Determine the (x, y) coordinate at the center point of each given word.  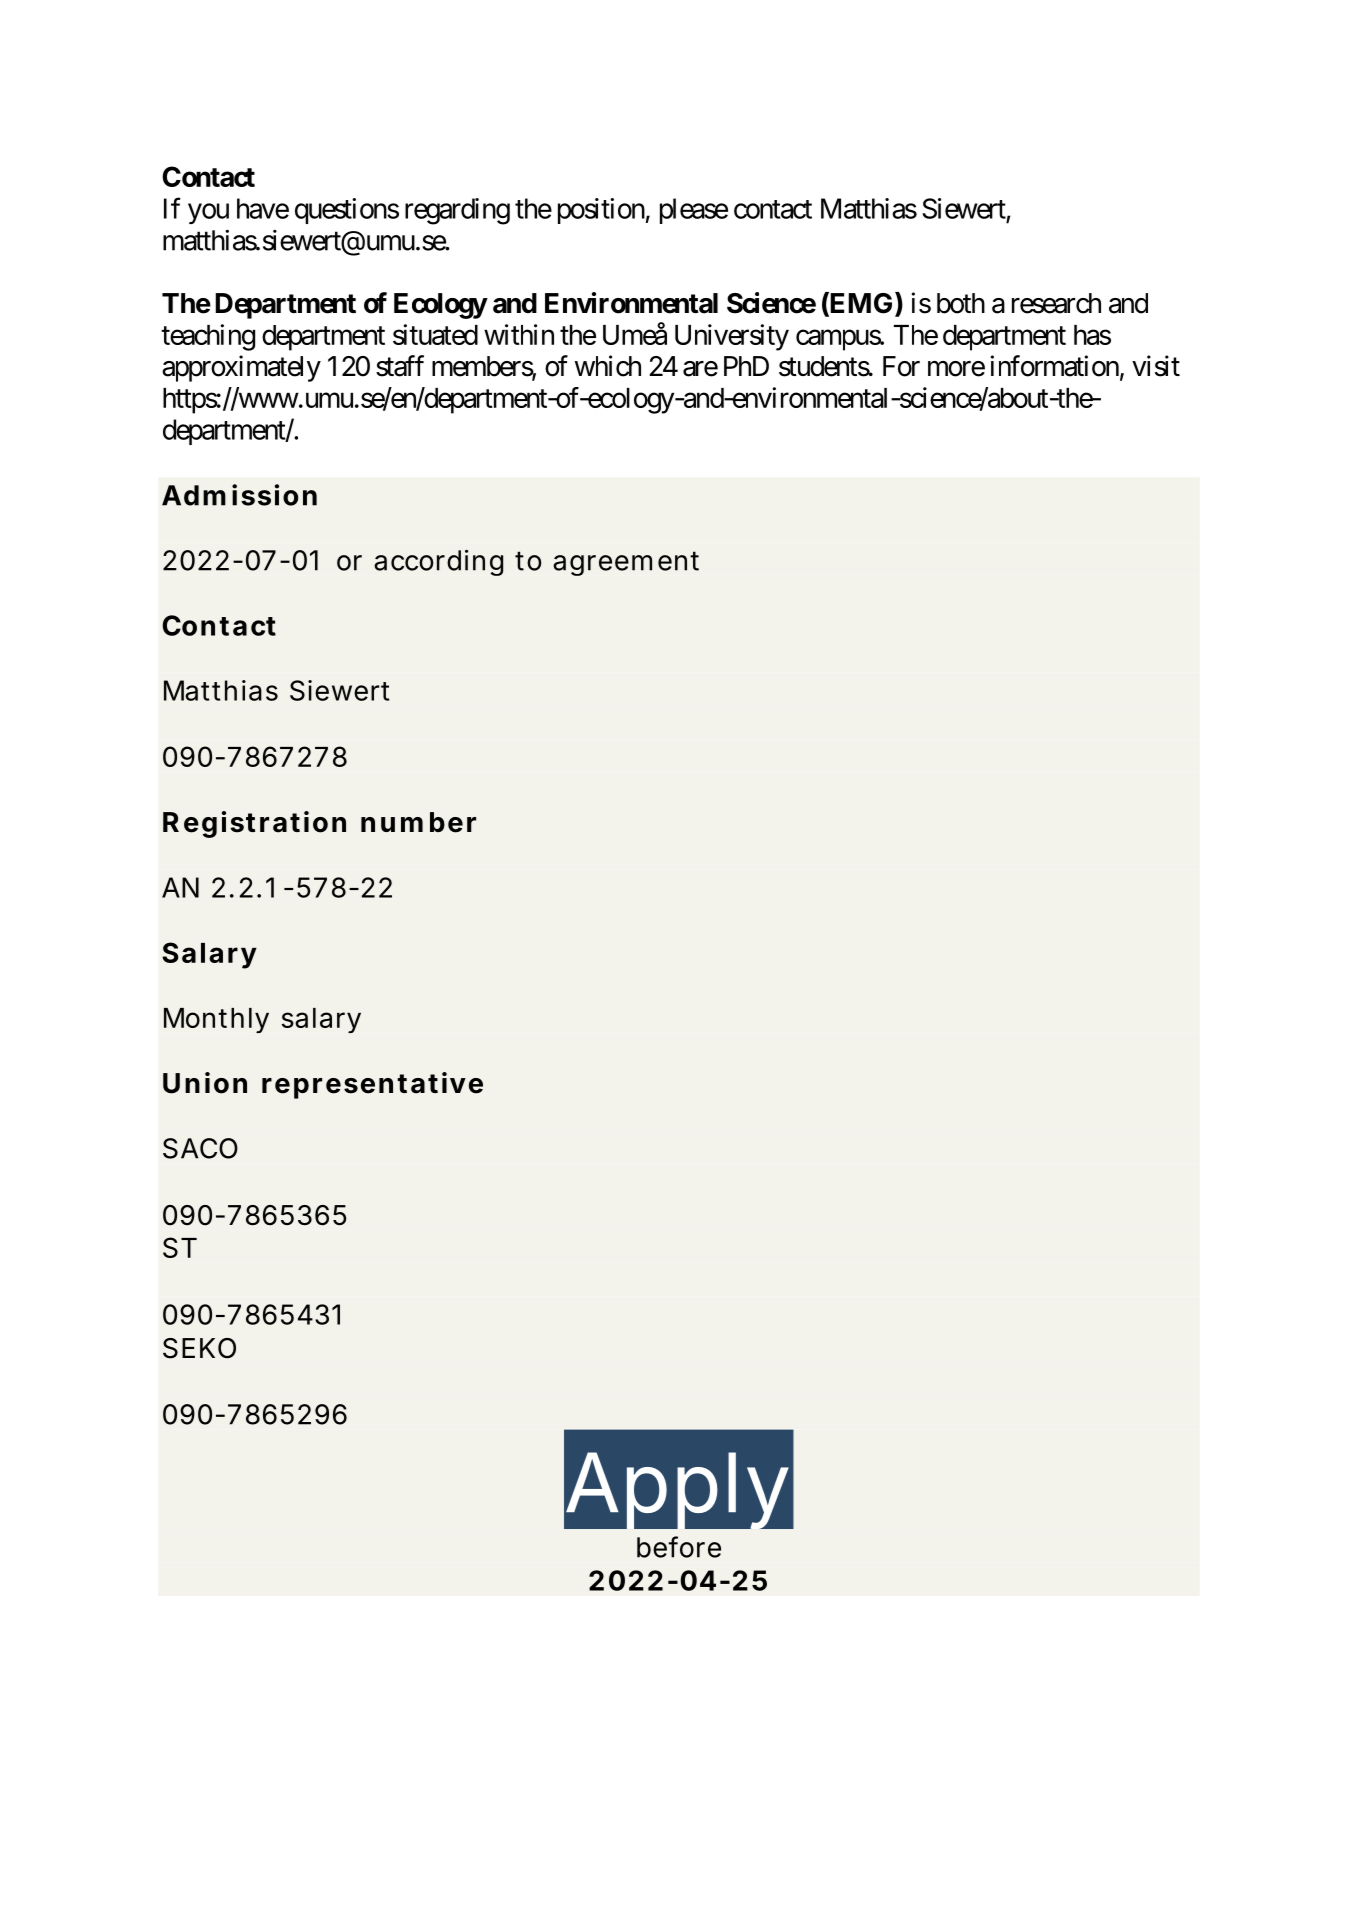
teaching (208, 337)
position (601, 211)
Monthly (216, 1020)
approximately (241, 368)
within (519, 334)
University (732, 337)
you (208, 213)
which (608, 366)
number (418, 822)
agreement (626, 563)
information (1055, 366)
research (1056, 303)
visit (1156, 366)
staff (400, 366)
